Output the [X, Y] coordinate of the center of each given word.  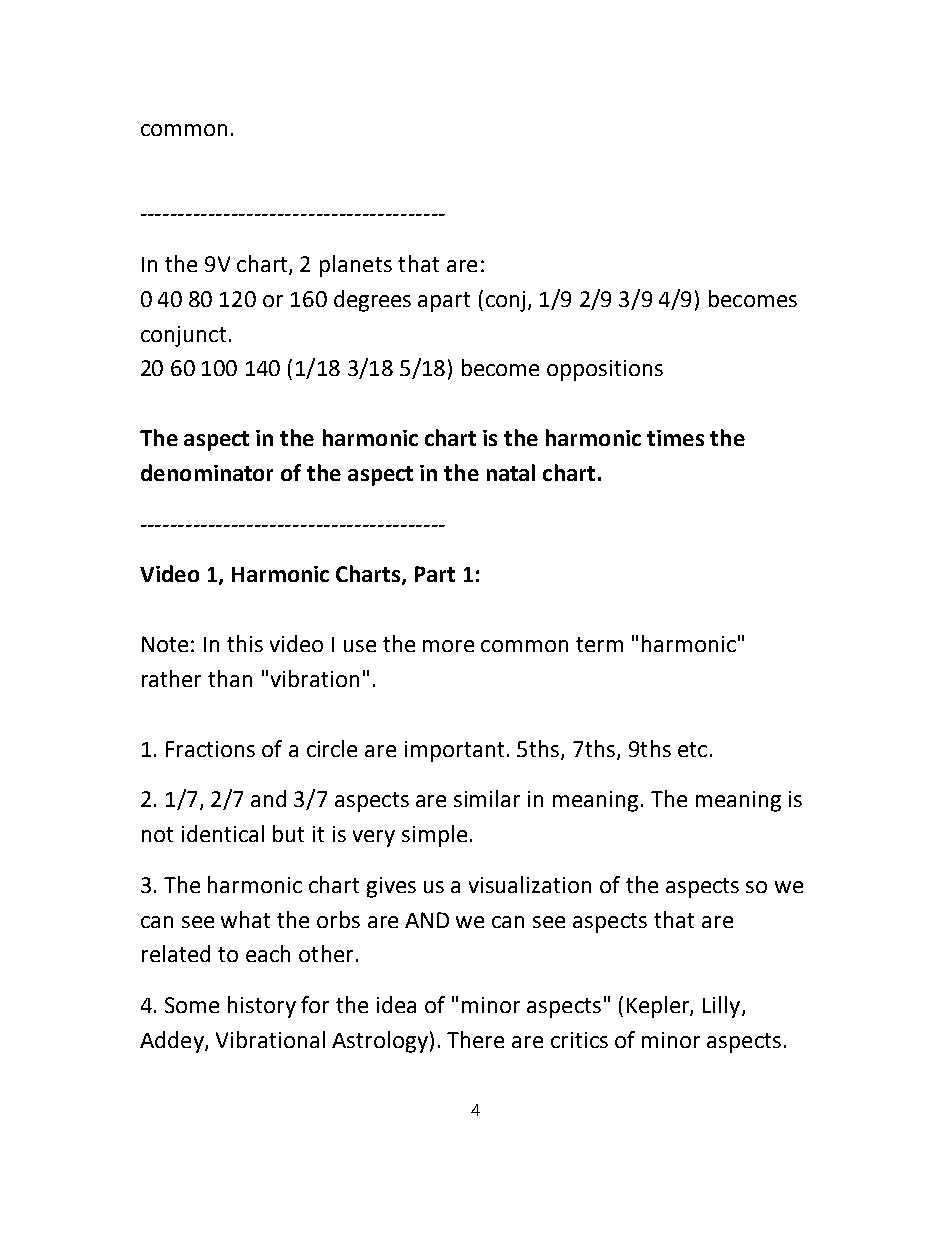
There [475, 1039]
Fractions [210, 749]
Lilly [723, 1007]
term [599, 644]
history [262, 1007]
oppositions [605, 370]
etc [692, 749]
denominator [207, 472]
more [448, 646]
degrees [372, 301]
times [675, 438]
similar [487, 798]
